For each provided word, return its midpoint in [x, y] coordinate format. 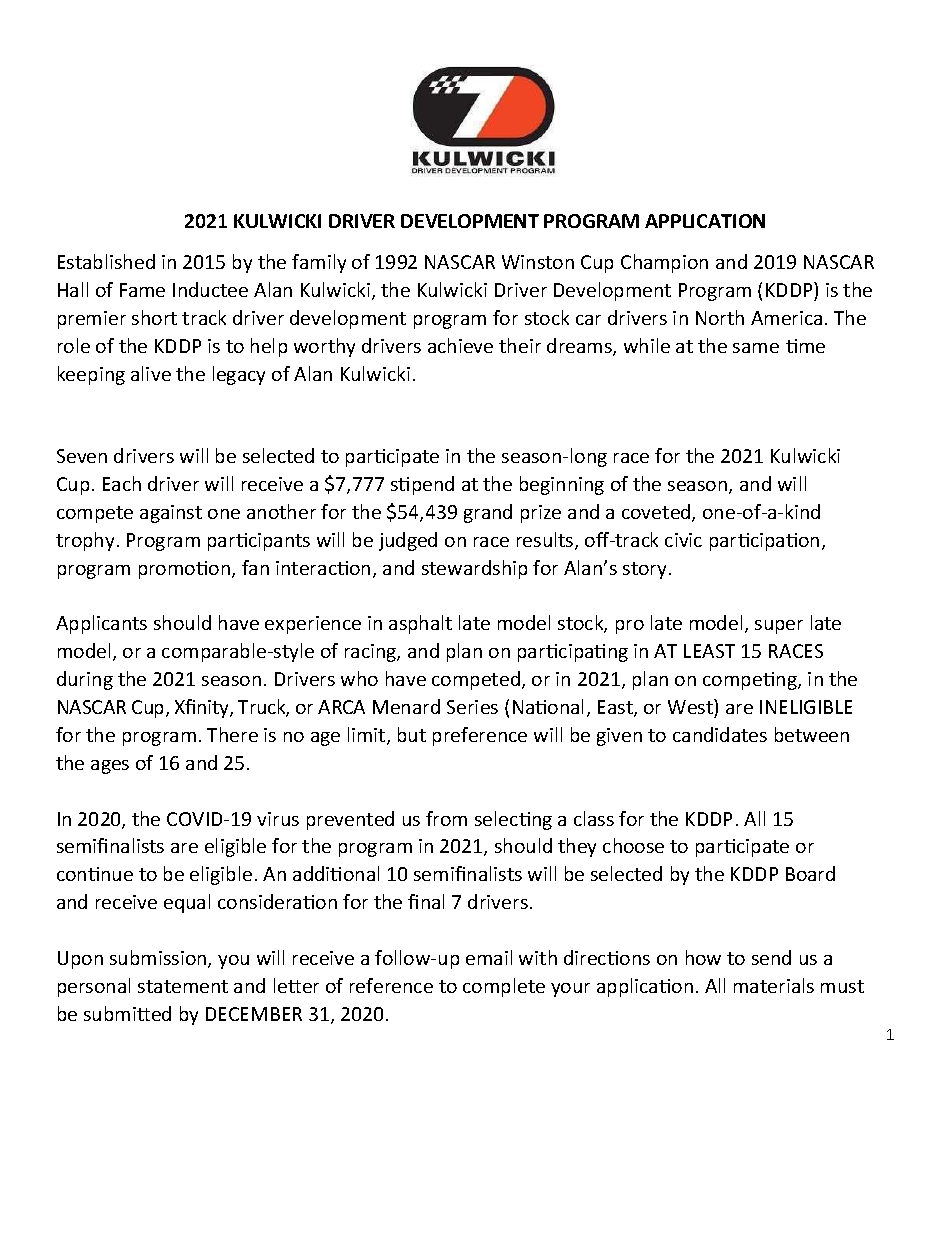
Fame [142, 290]
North [720, 317]
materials [774, 985]
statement [183, 986]
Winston [538, 262]
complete [504, 987]
